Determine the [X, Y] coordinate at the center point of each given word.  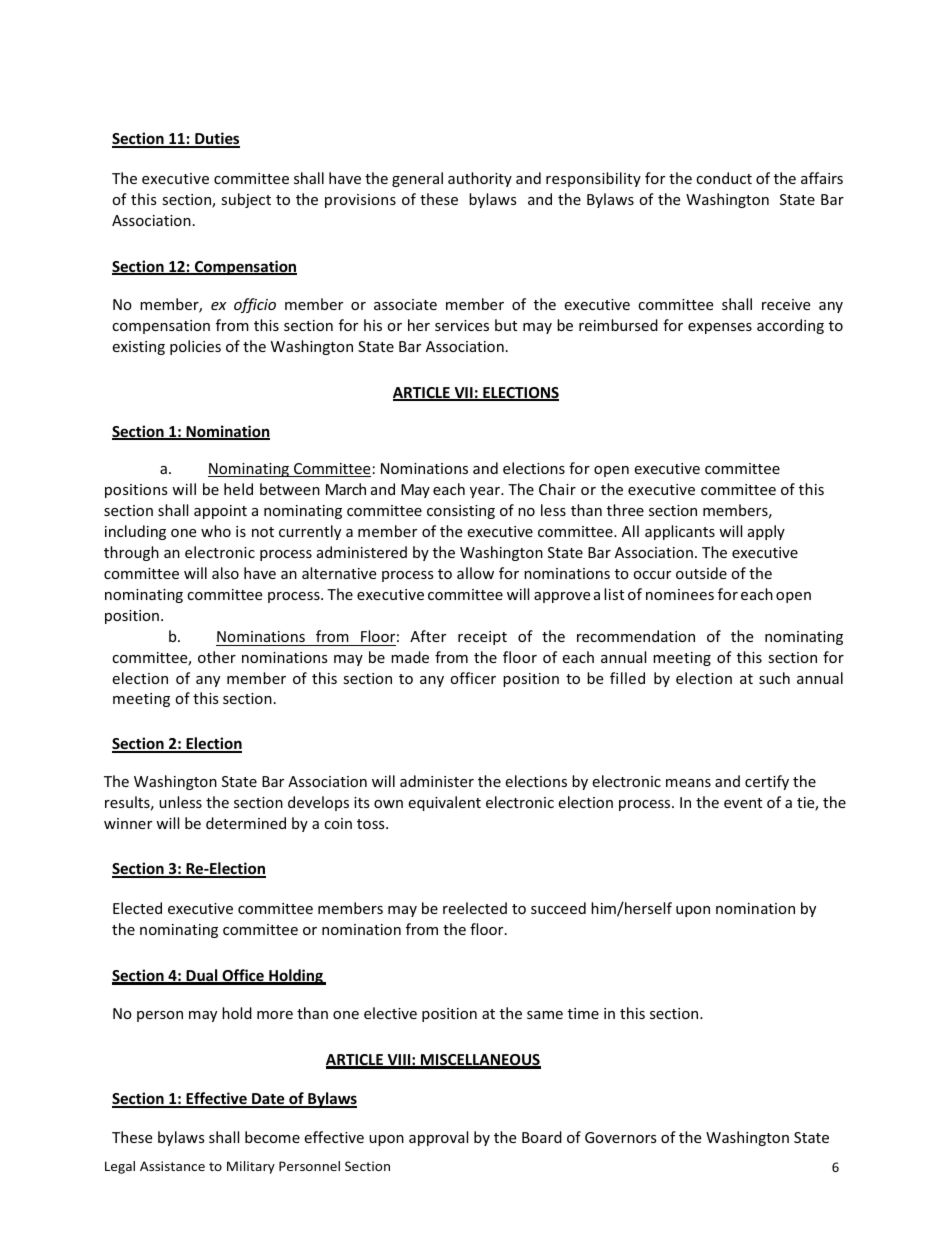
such [774, 678]
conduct [724, 178]
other [217, 657]
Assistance [172, 1166]
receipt [482, 638]
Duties [216, 139]
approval [438, 1138]
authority [480, 179]
